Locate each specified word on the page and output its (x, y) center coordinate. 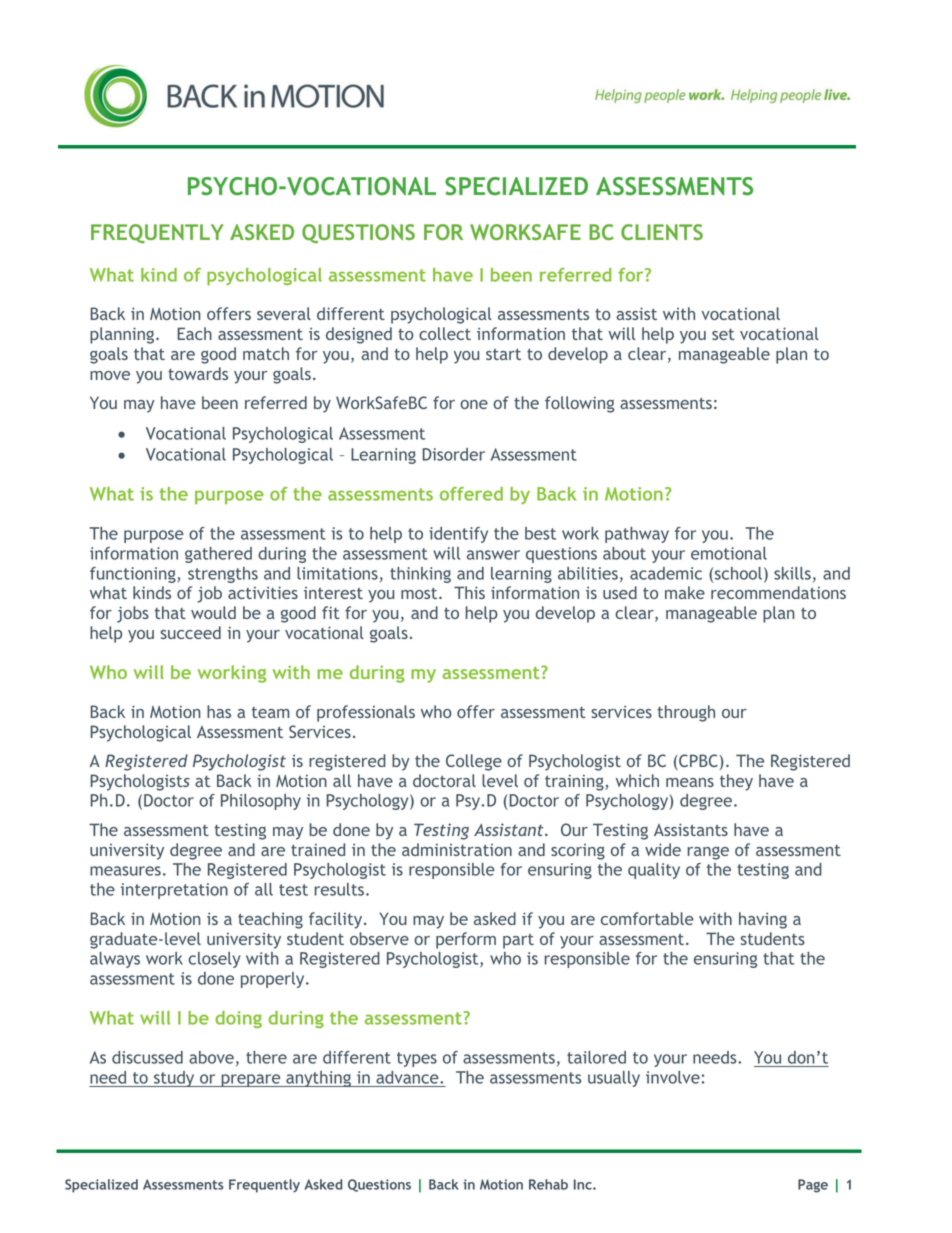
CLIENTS (662, 232)
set (723, 334)
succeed (191, 632)
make (685, 592)
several (284, 313)
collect (445, 333)
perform (466, 940)
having (763, 920)
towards (198, 373)
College (474, 762)
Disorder (453, 454)
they (736, 782)
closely (214, 960)
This (469, 592)
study (174, 1079)
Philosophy (261, 802)
